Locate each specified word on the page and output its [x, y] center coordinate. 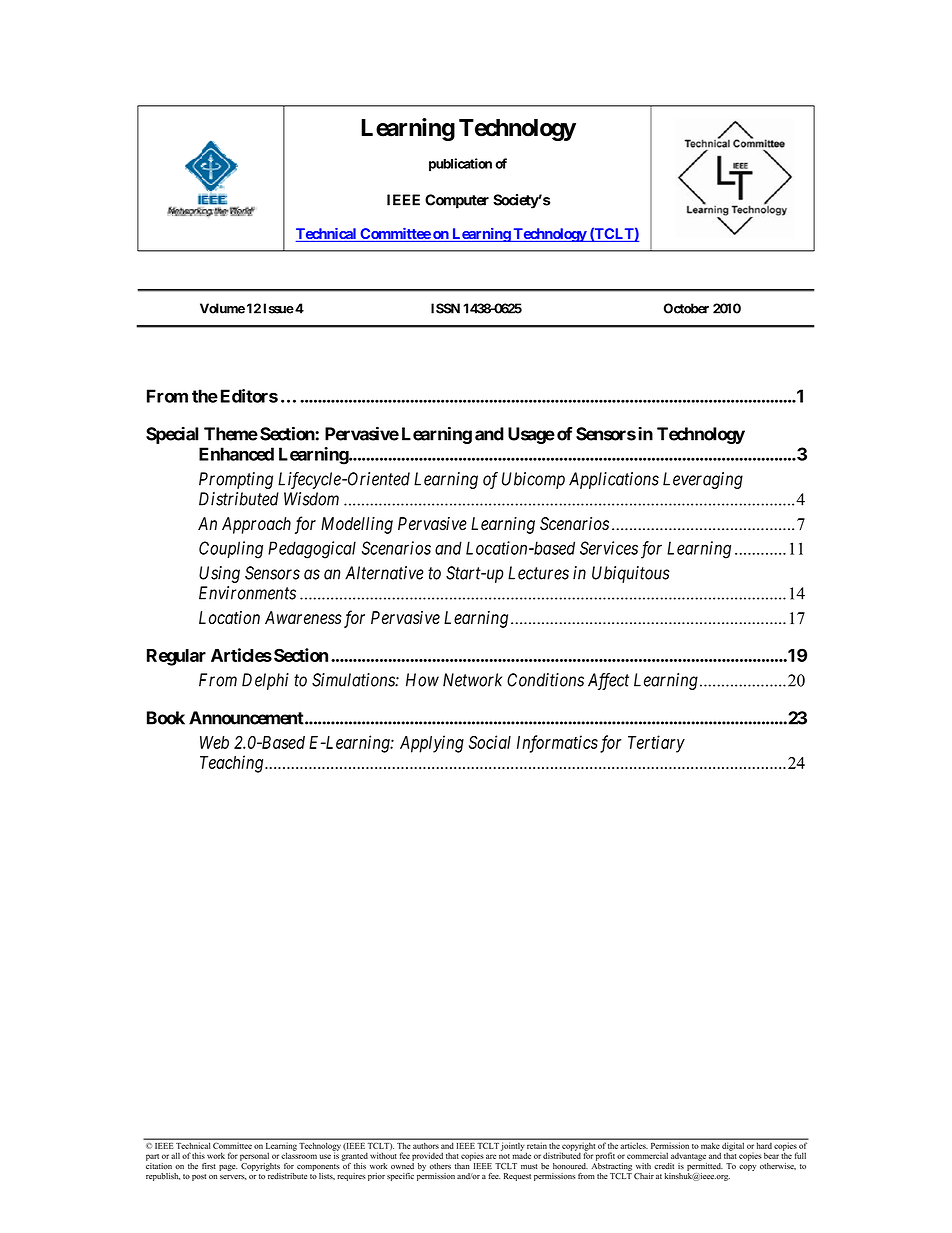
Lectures [538, 573]
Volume [222, 308]
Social [490, 742]
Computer [457, 201]
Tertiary [656, 744]
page [228, 1168]
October [686, 308]
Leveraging [703, 480]
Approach [256, 525]
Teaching [233, 764]
